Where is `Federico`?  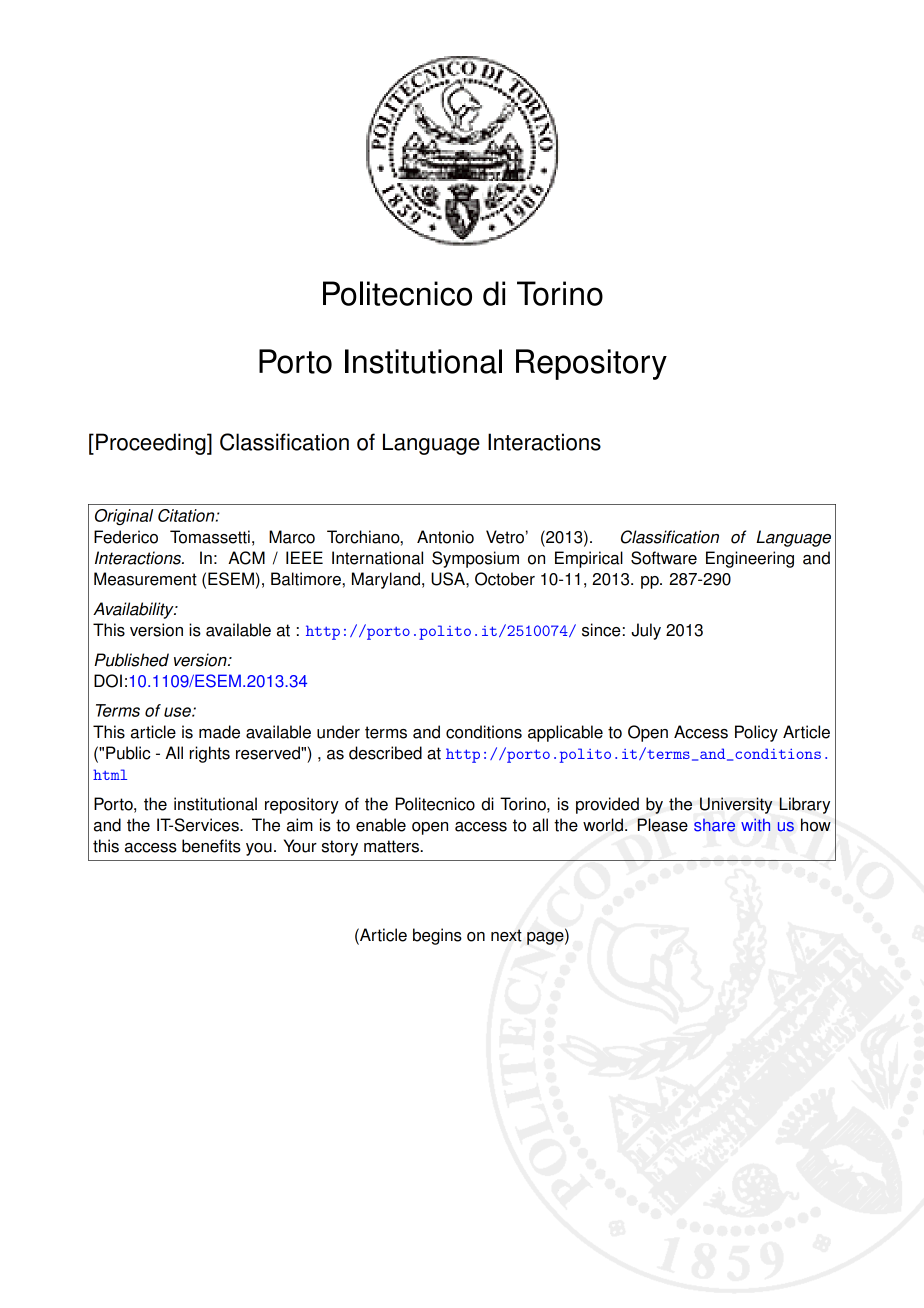 Federico is located at coordinates (126, 537).
